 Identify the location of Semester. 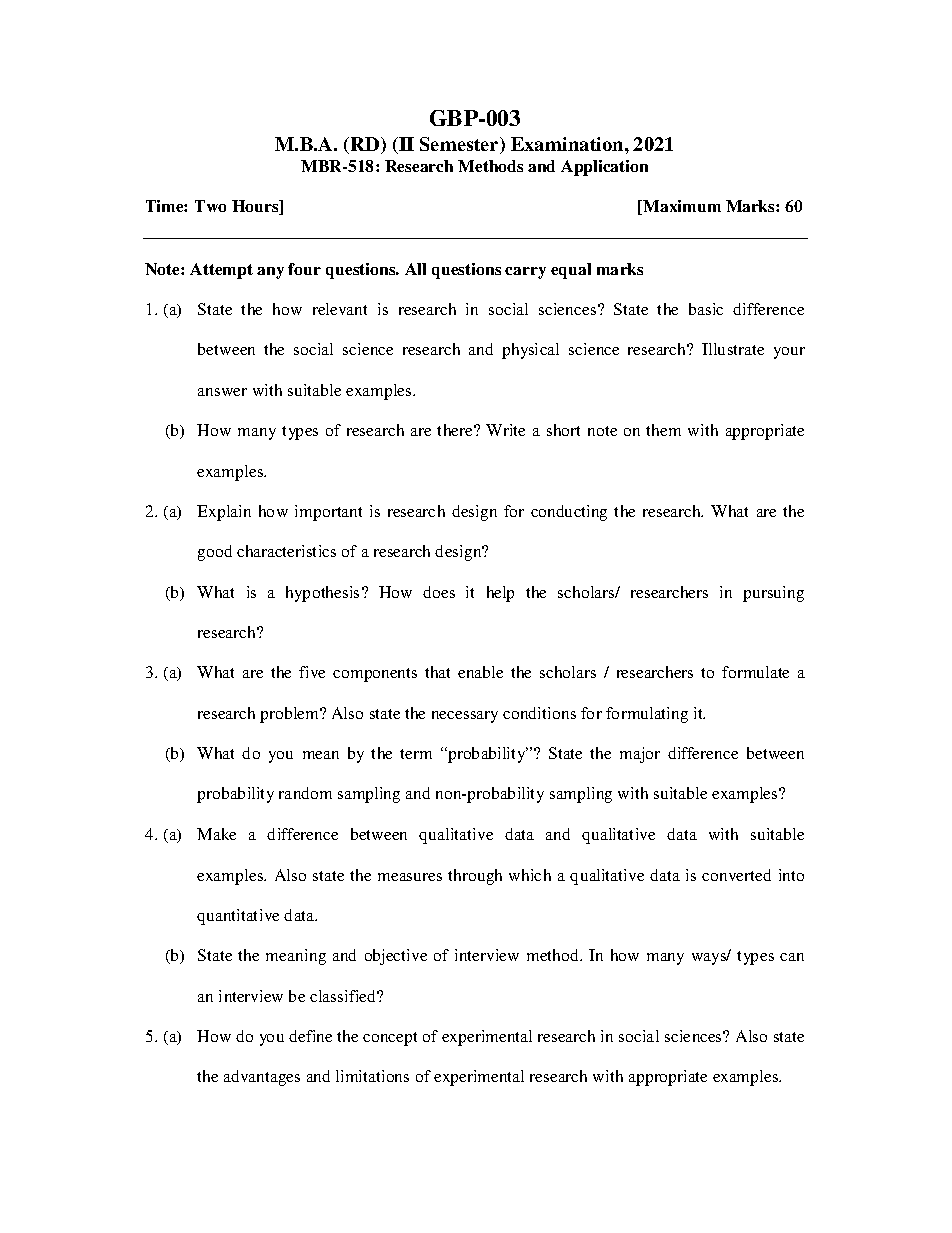
(460, 145).
